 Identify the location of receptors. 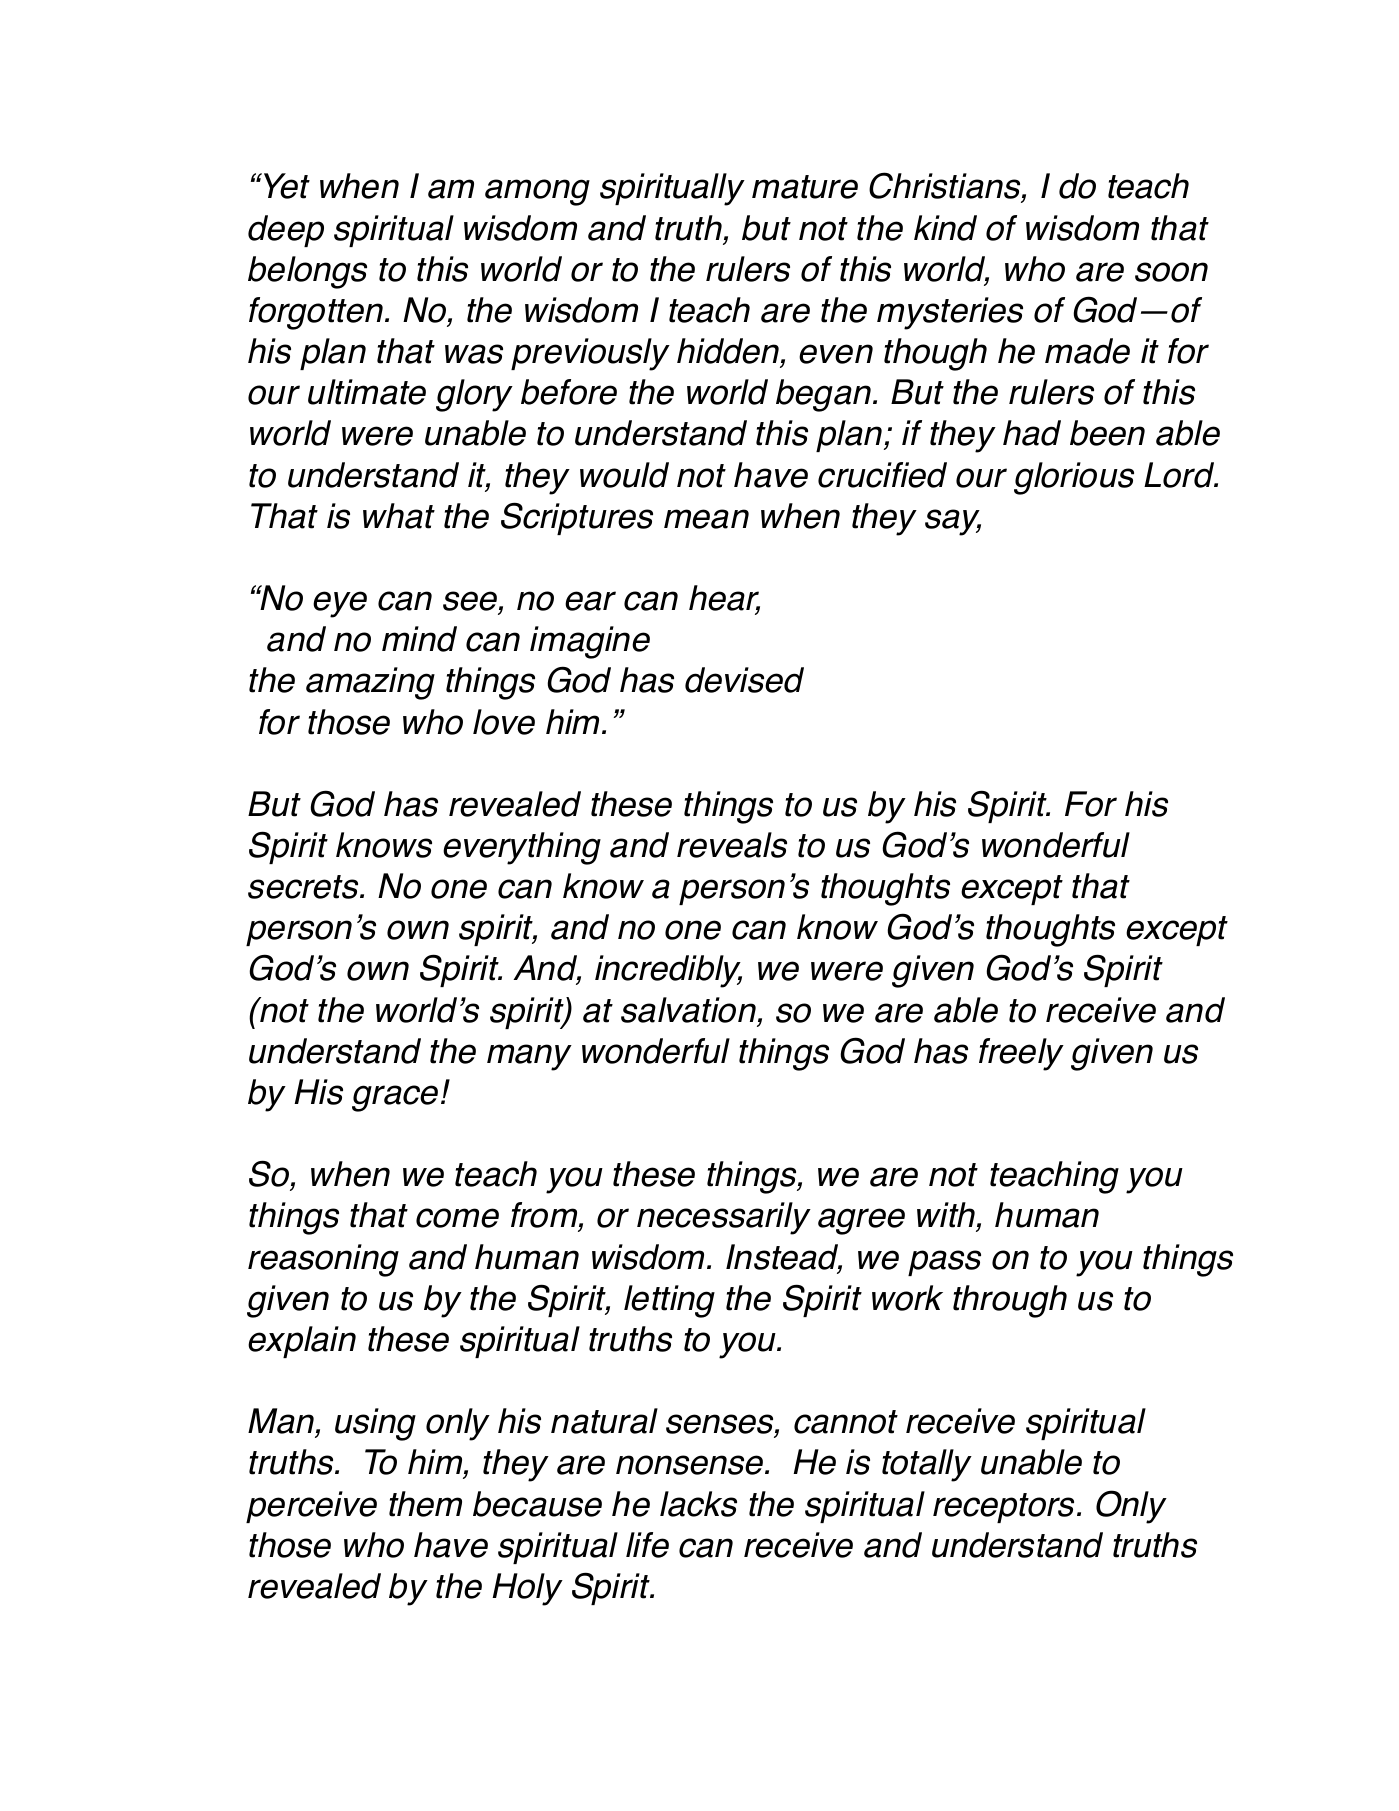
(1005, 1508).
